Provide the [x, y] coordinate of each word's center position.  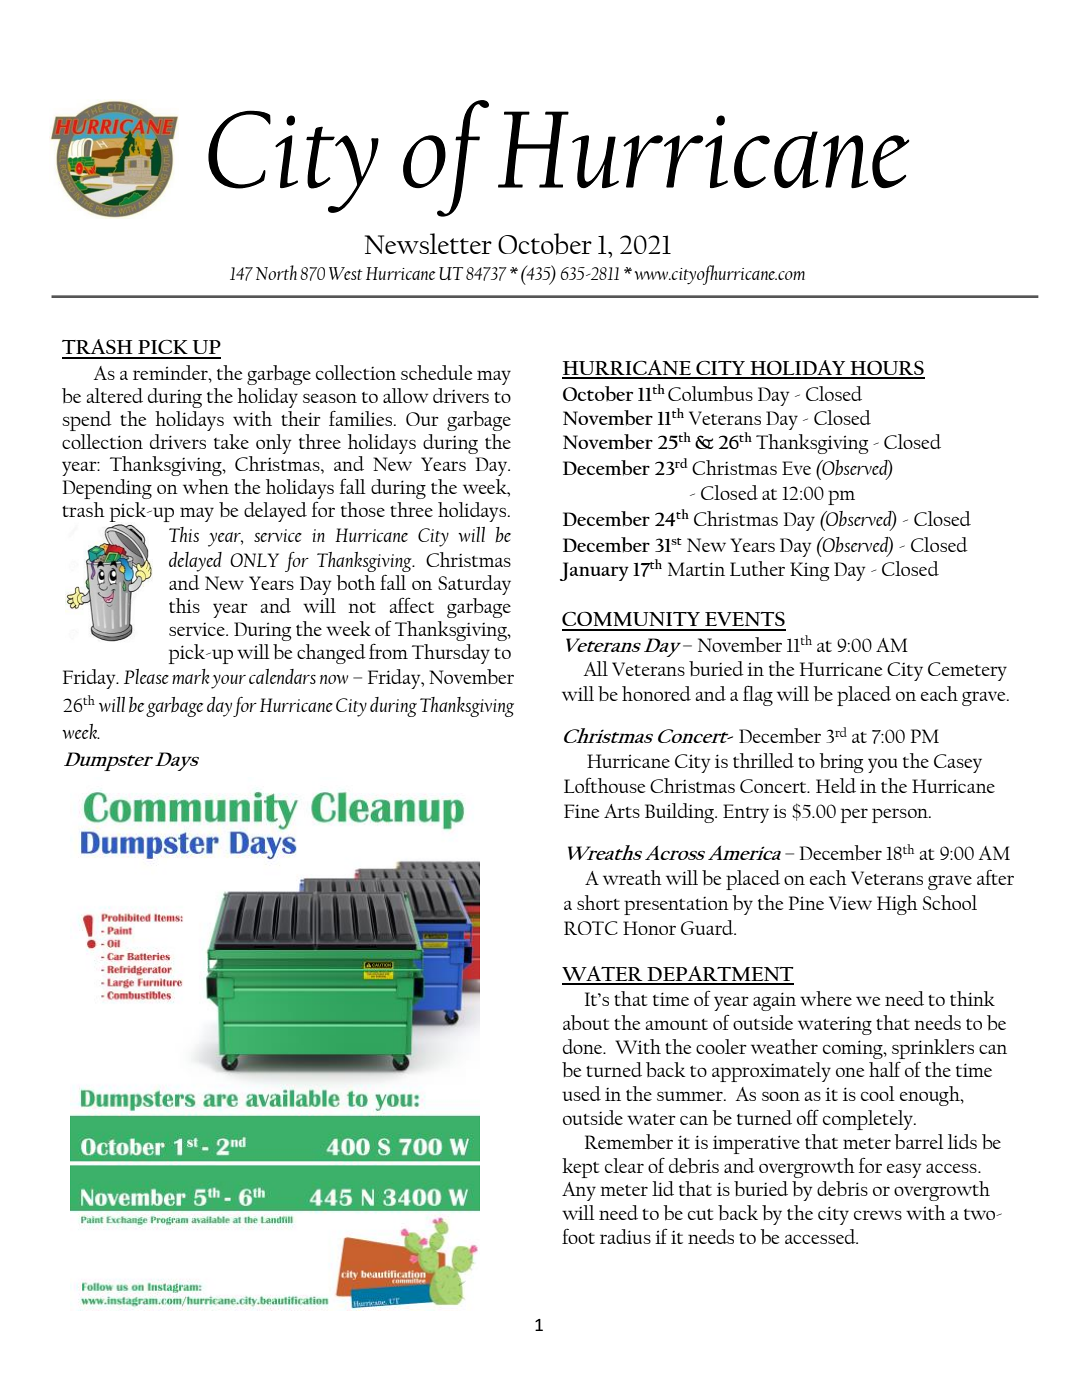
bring [841, 763]
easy [904, 1170]
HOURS [886, 369]
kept [581, 1168]
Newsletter [428, 243]
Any [579, 1191]
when [206, 486]
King [809, 571]
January [594, 571]
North [276, 272]
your [228, 681]
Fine [581, 811]
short [598, 902]
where [826, 998]
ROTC [591, 928]
